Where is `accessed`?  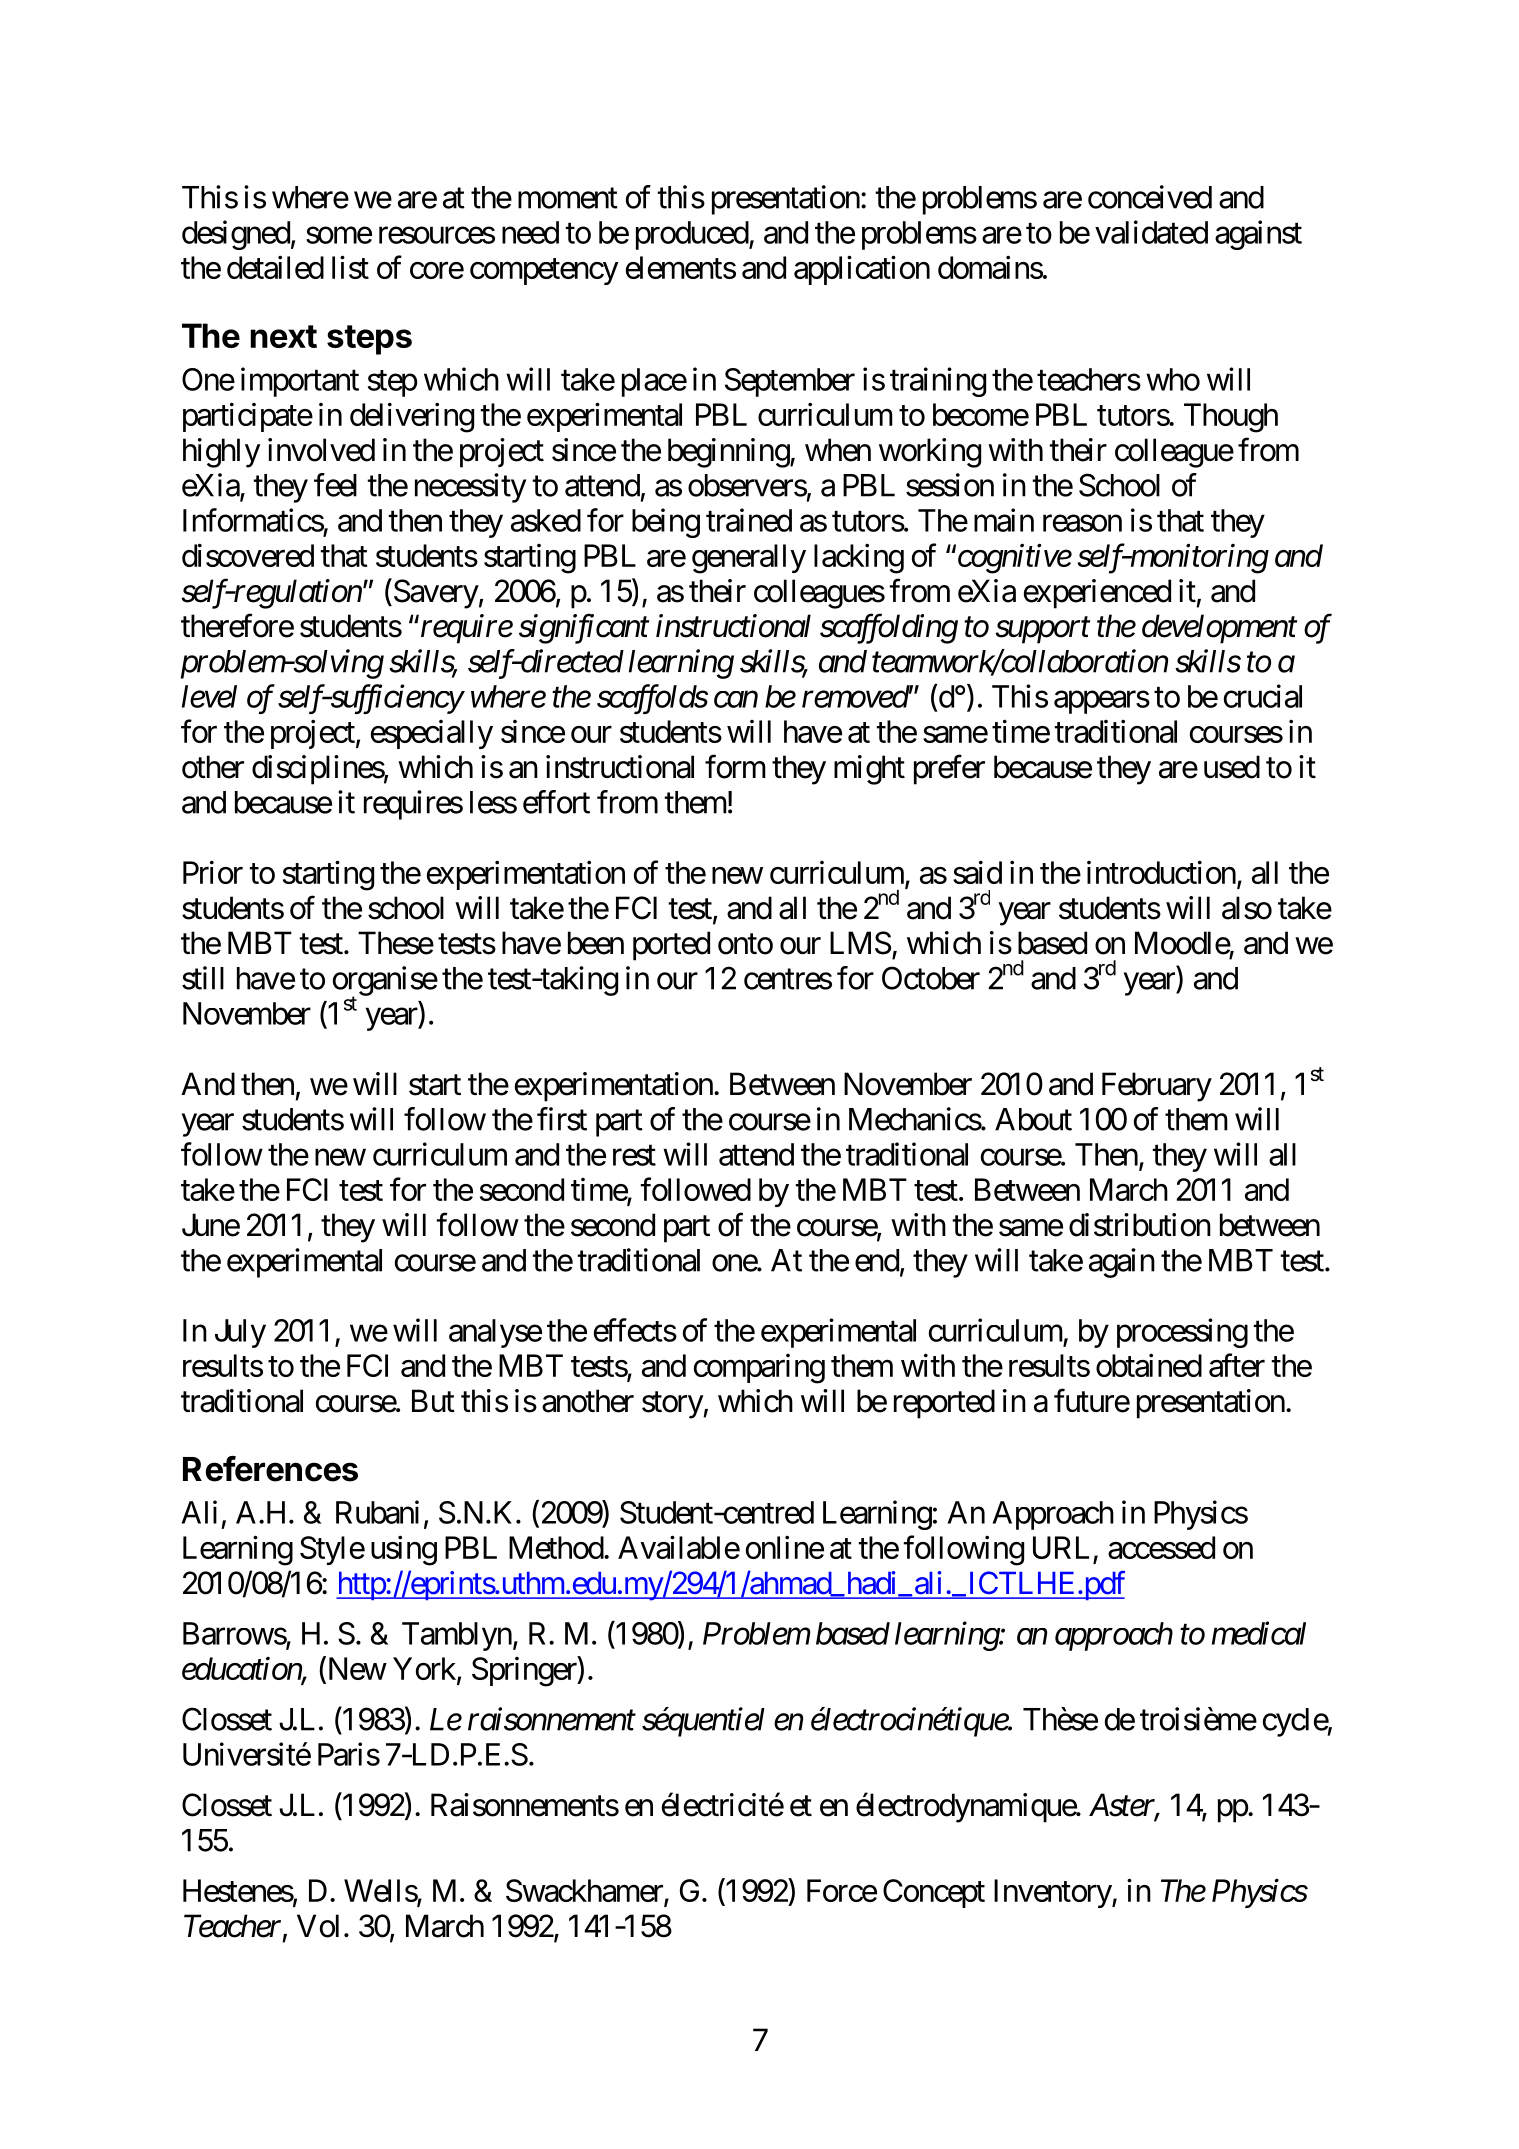
accessed is located at coordinates (1161, 1547).
